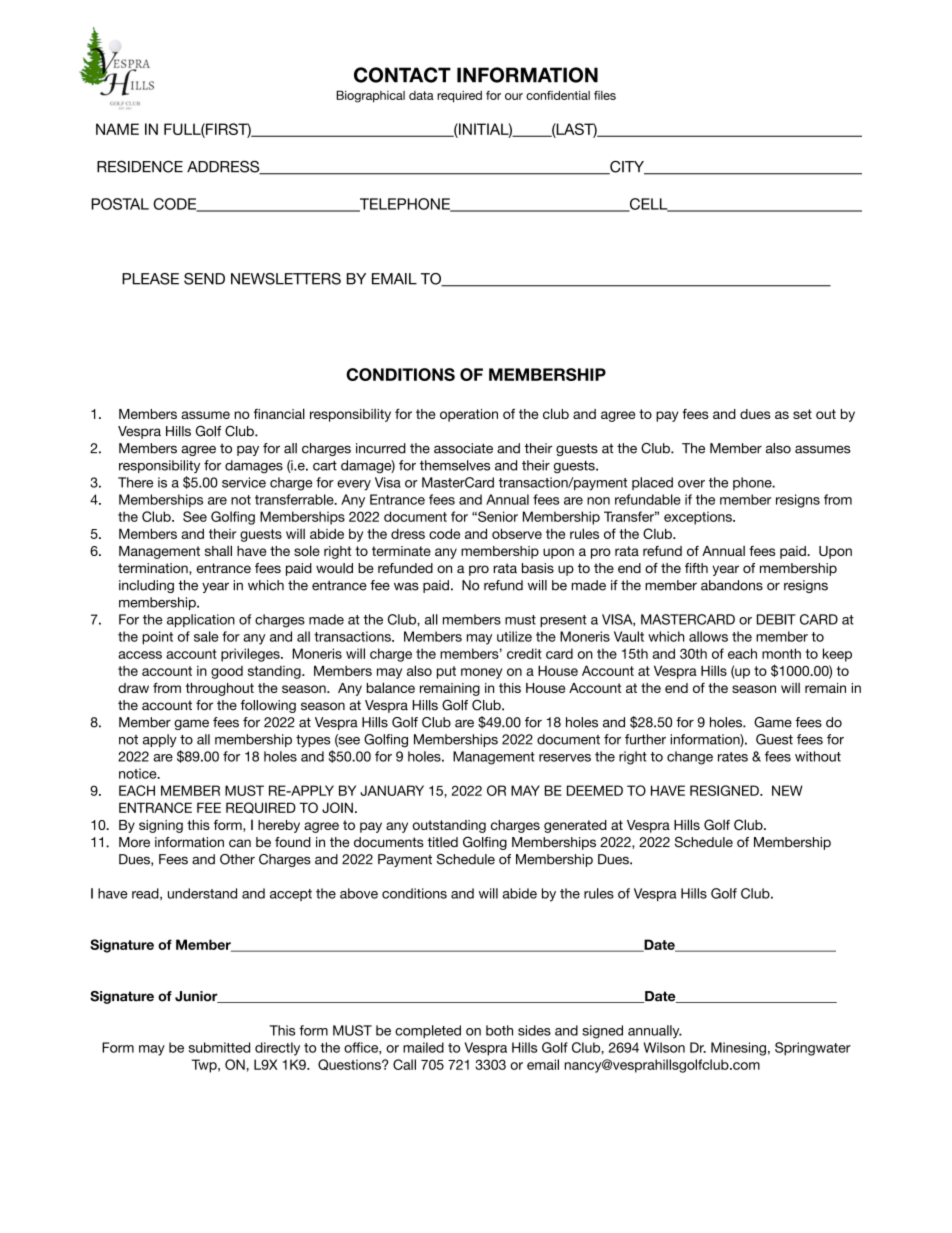 The image size is (952, 1233). What do you see at coordinates (481, 673) in the document?
I see `money` at bounding box center [481, 673].
